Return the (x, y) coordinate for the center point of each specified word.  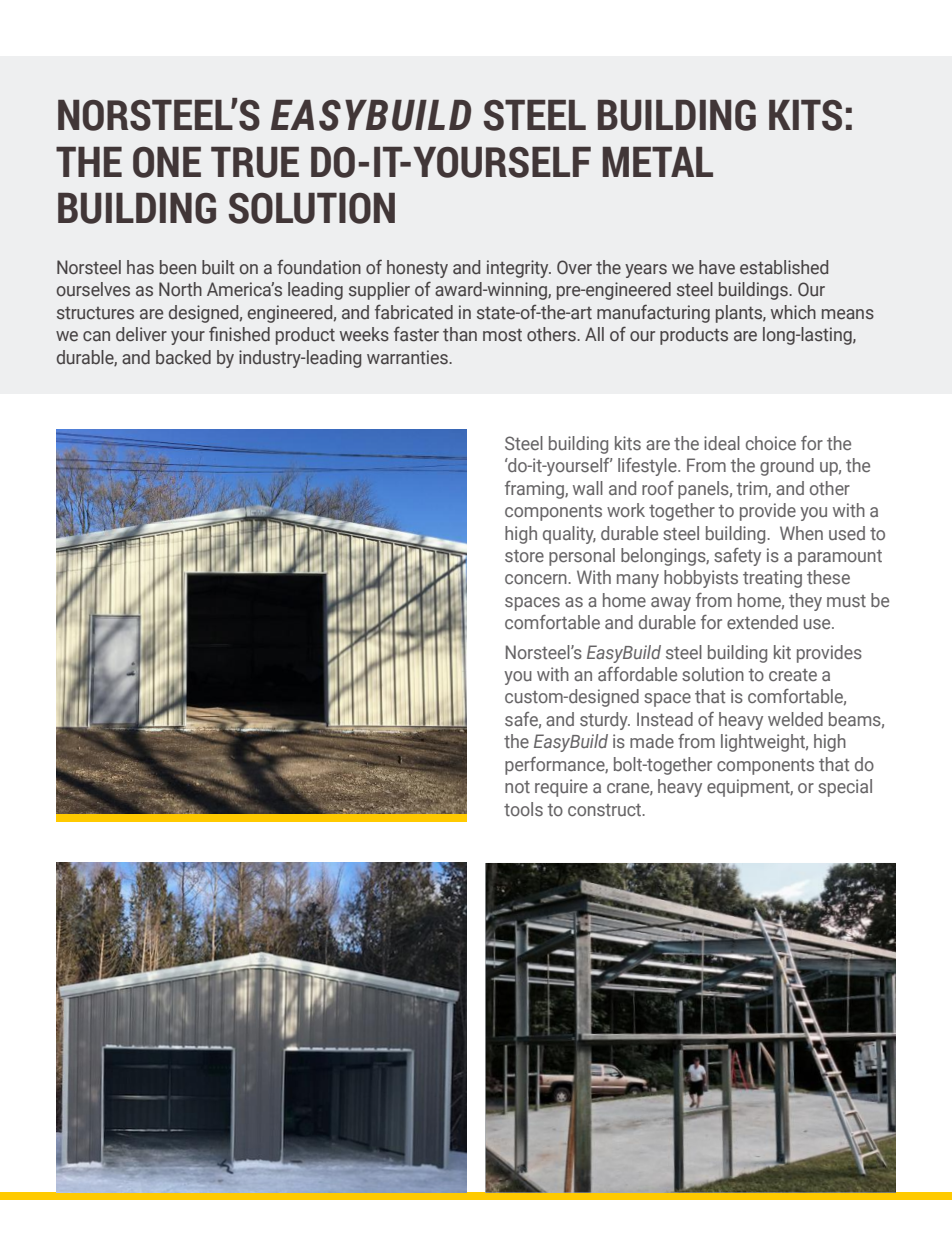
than (460, 334)
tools (523, 809)
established (784, 267)
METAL (657, 162)
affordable (637, 674)
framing (535, 490)
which (793, 312)
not (517, 787)
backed (183, 357)
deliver (141, 334)
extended (762, 622)
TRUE (255, 162)
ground (787, 467)
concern (536, 579)
